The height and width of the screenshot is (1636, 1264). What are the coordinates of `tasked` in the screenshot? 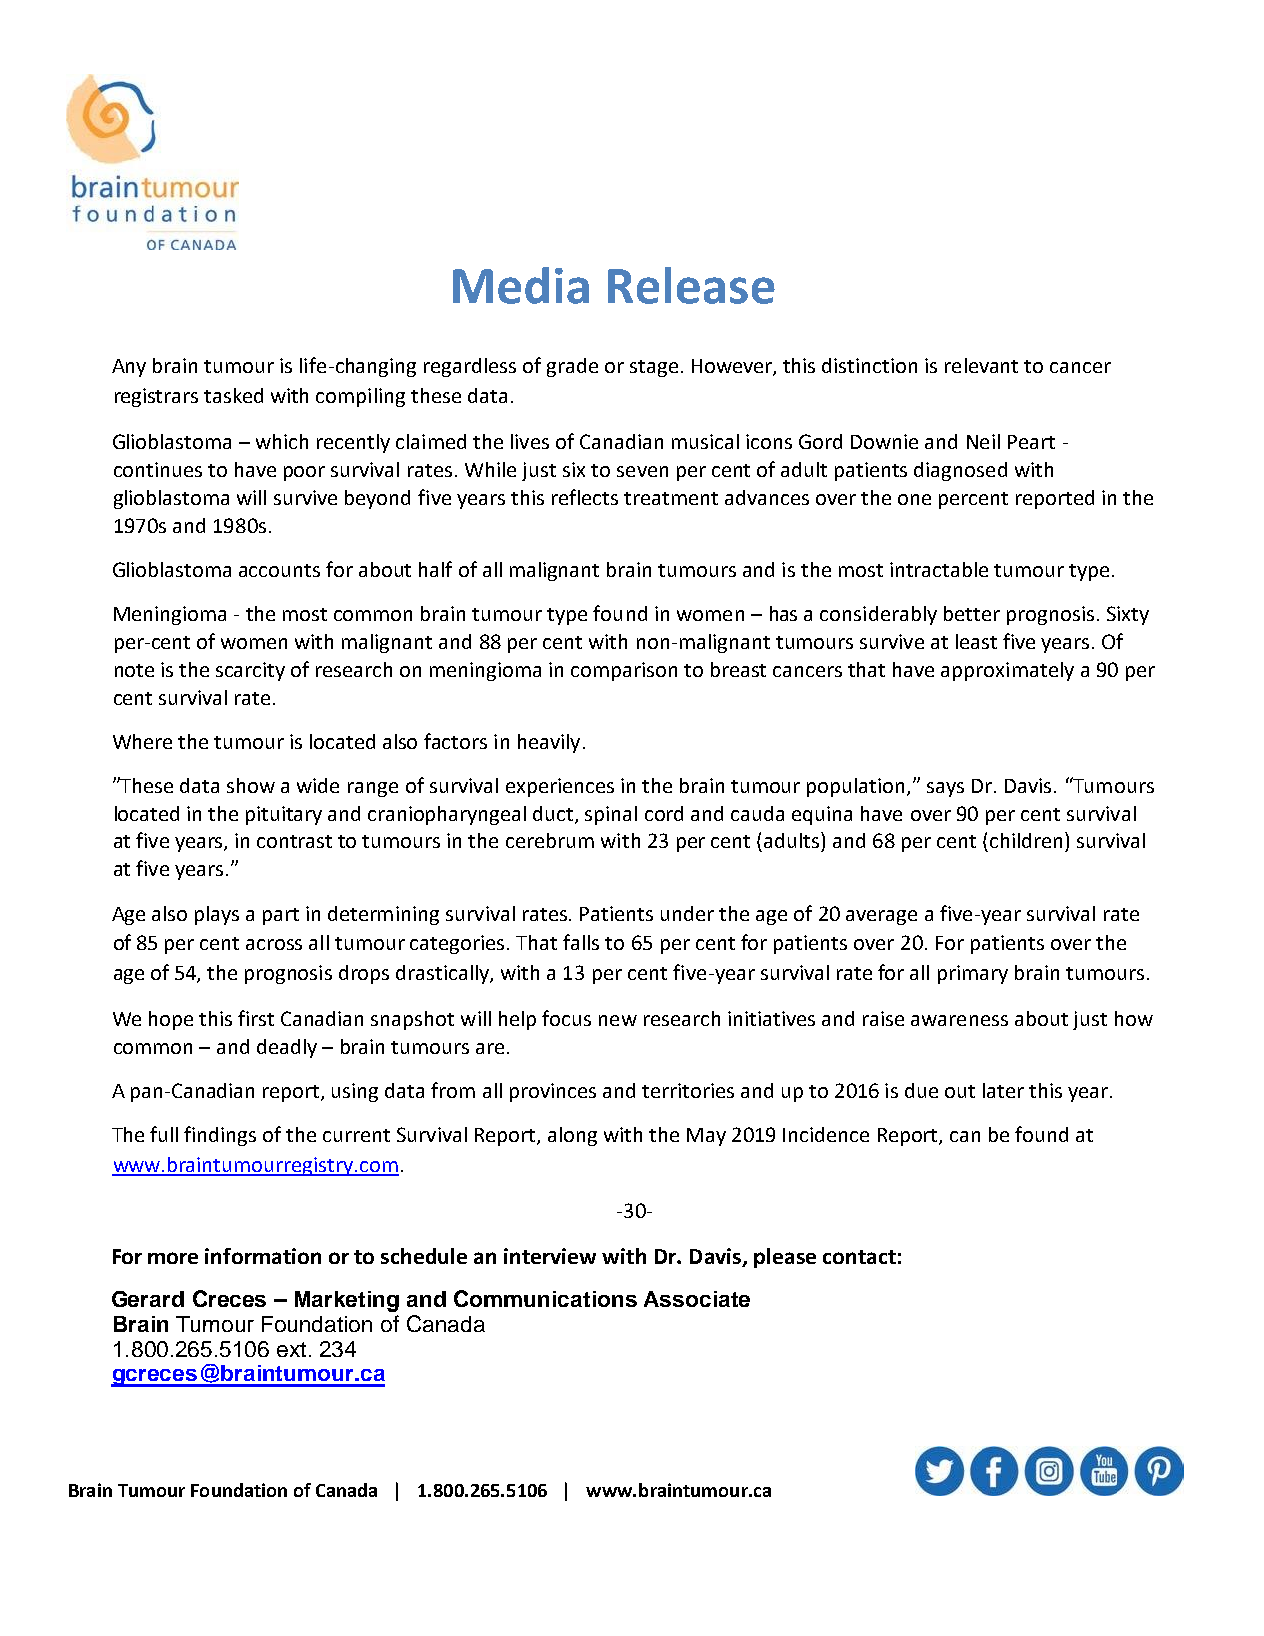 It's located at (233, 395).
